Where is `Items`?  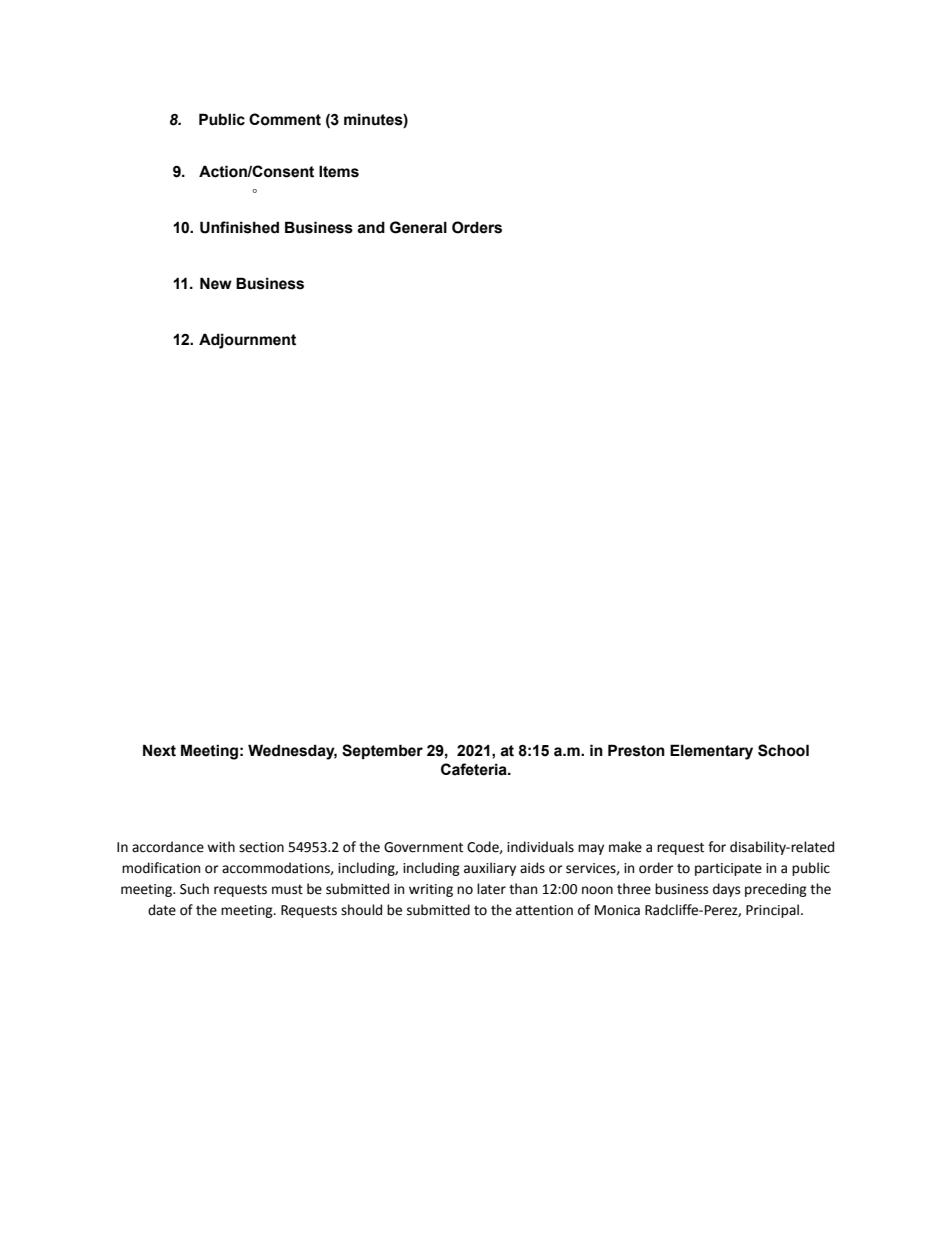 Items is located at coordinates (339, 171).
